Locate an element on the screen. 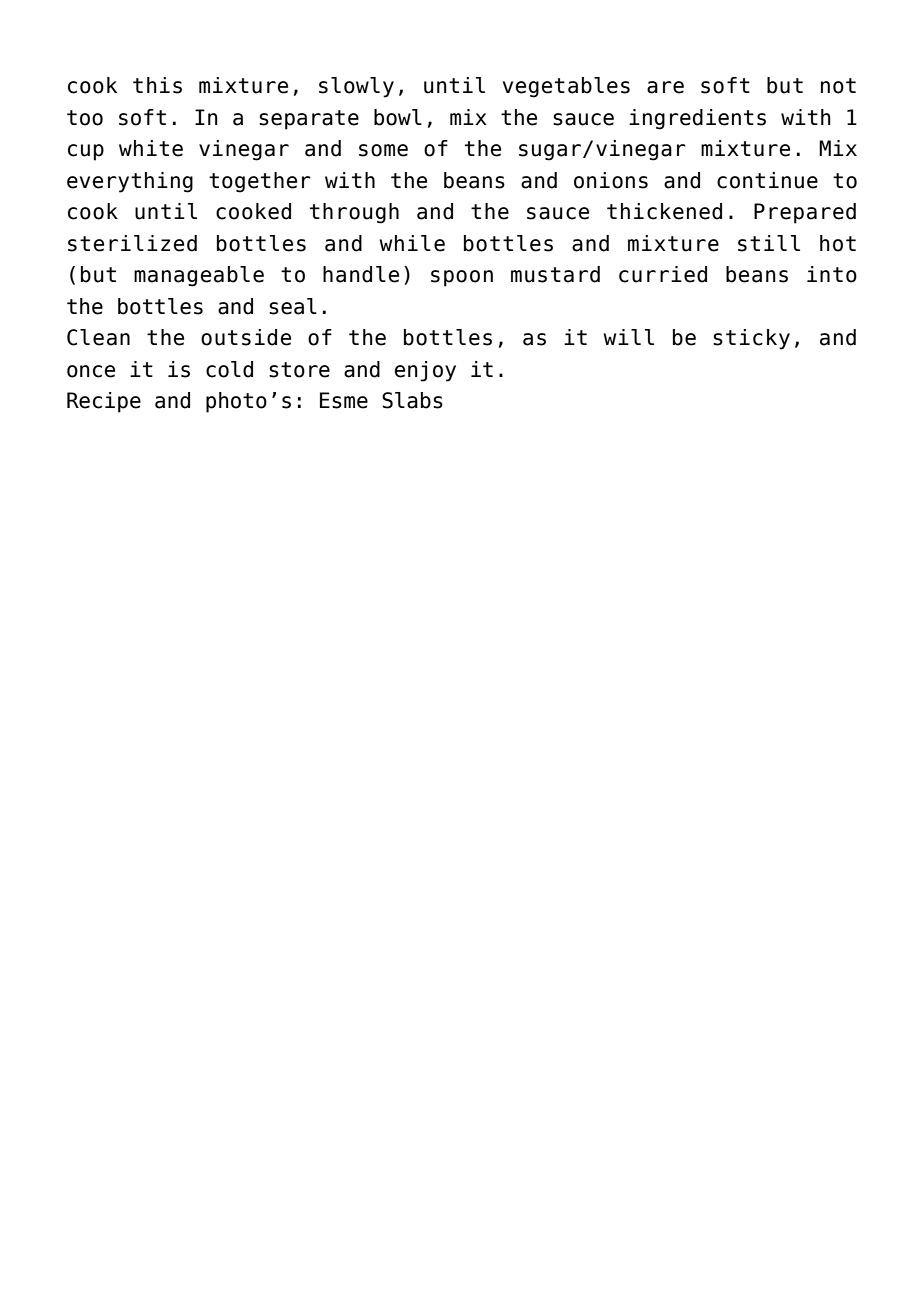 This screenshot has height=1308, width=924. through is located at coordinates (354, 213).
